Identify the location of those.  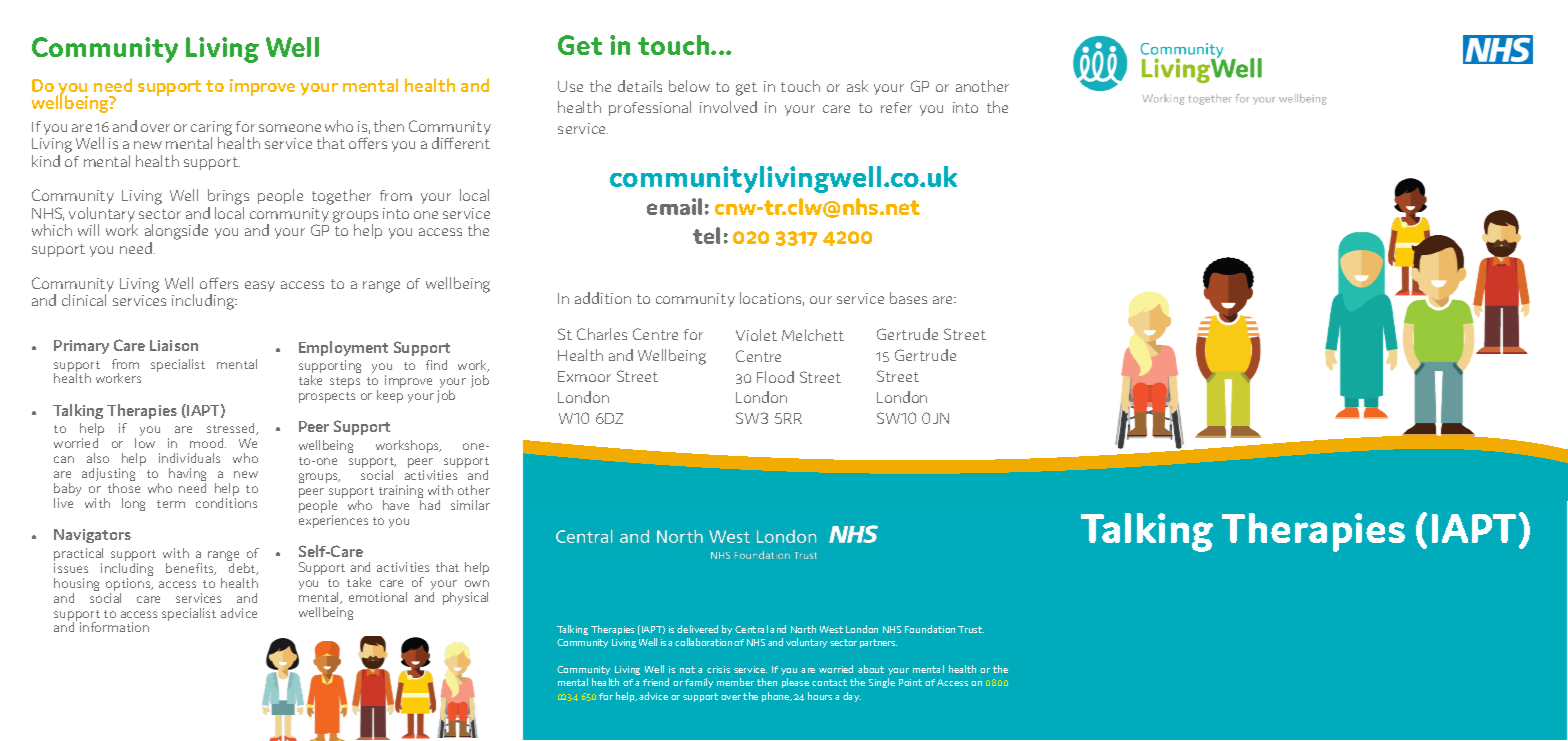
(124, 488).
